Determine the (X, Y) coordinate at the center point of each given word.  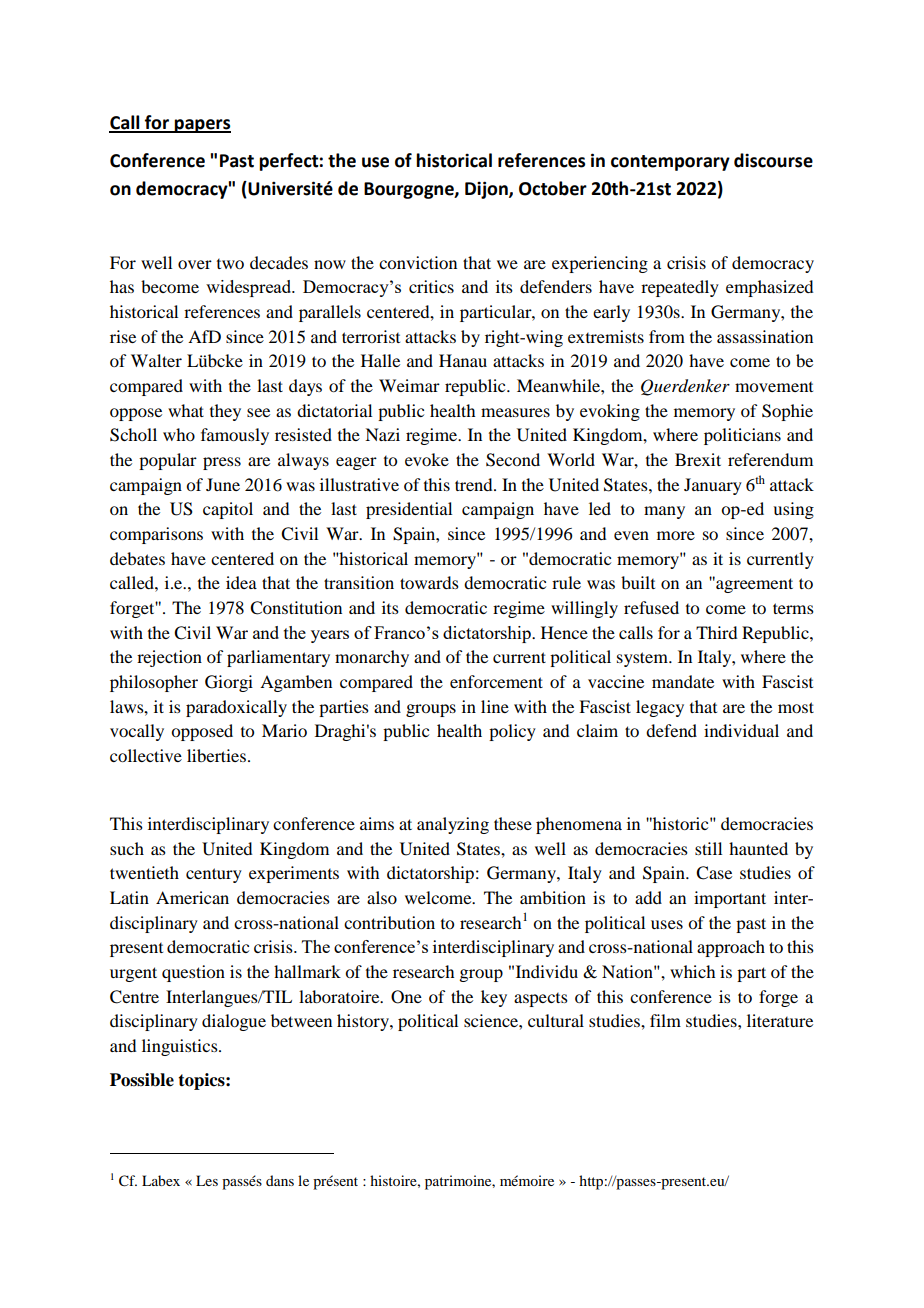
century (214, 875)
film (665, 1020)
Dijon (487, 190)
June (223, 484)
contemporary (670, 163)
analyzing (453, 825)
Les (207, 1180)
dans (280, 1180)
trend (475, 484)
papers (202, 126)
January (713, 486)
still (708, 848)
